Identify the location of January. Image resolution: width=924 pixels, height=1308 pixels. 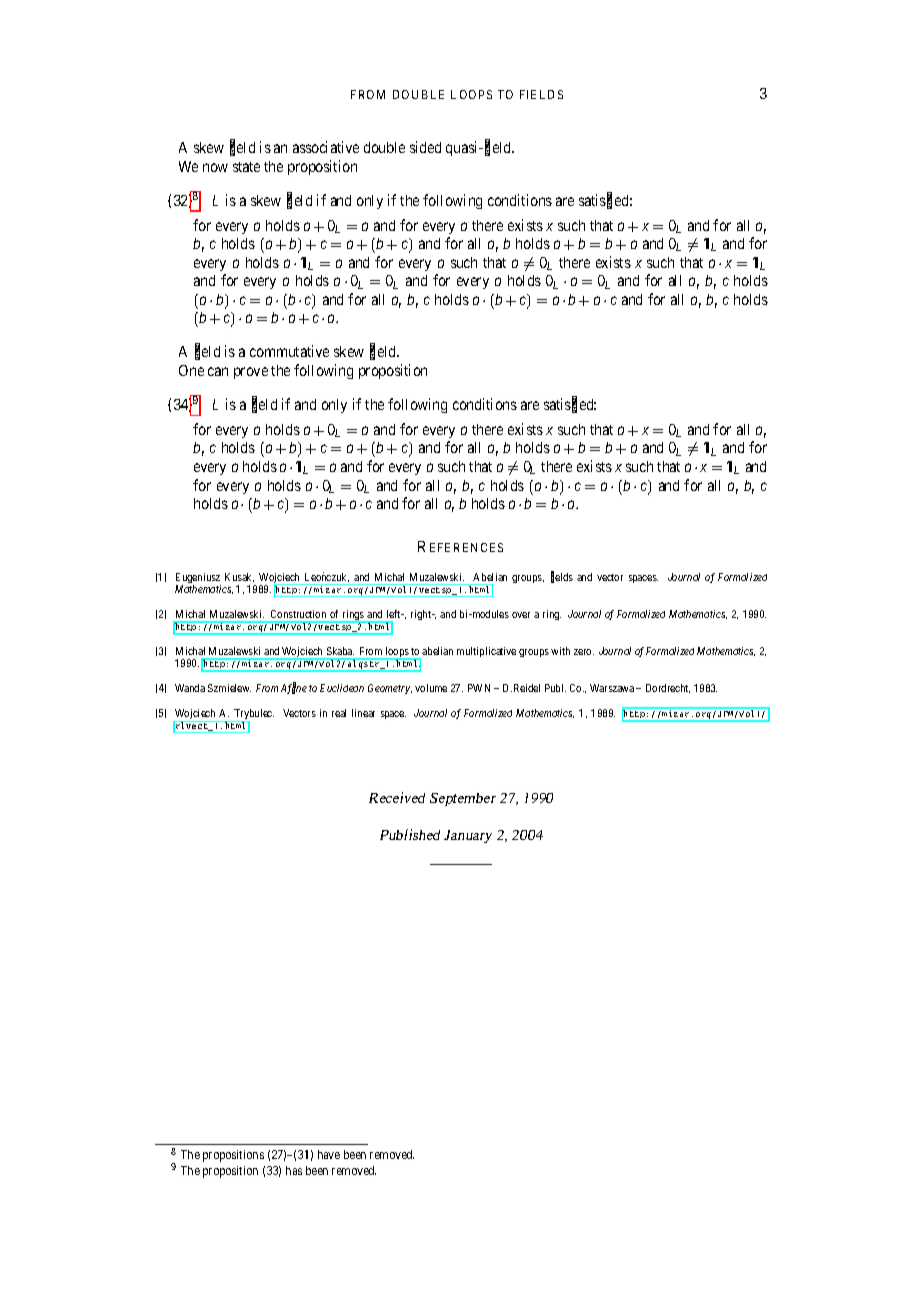
(468, 836).
